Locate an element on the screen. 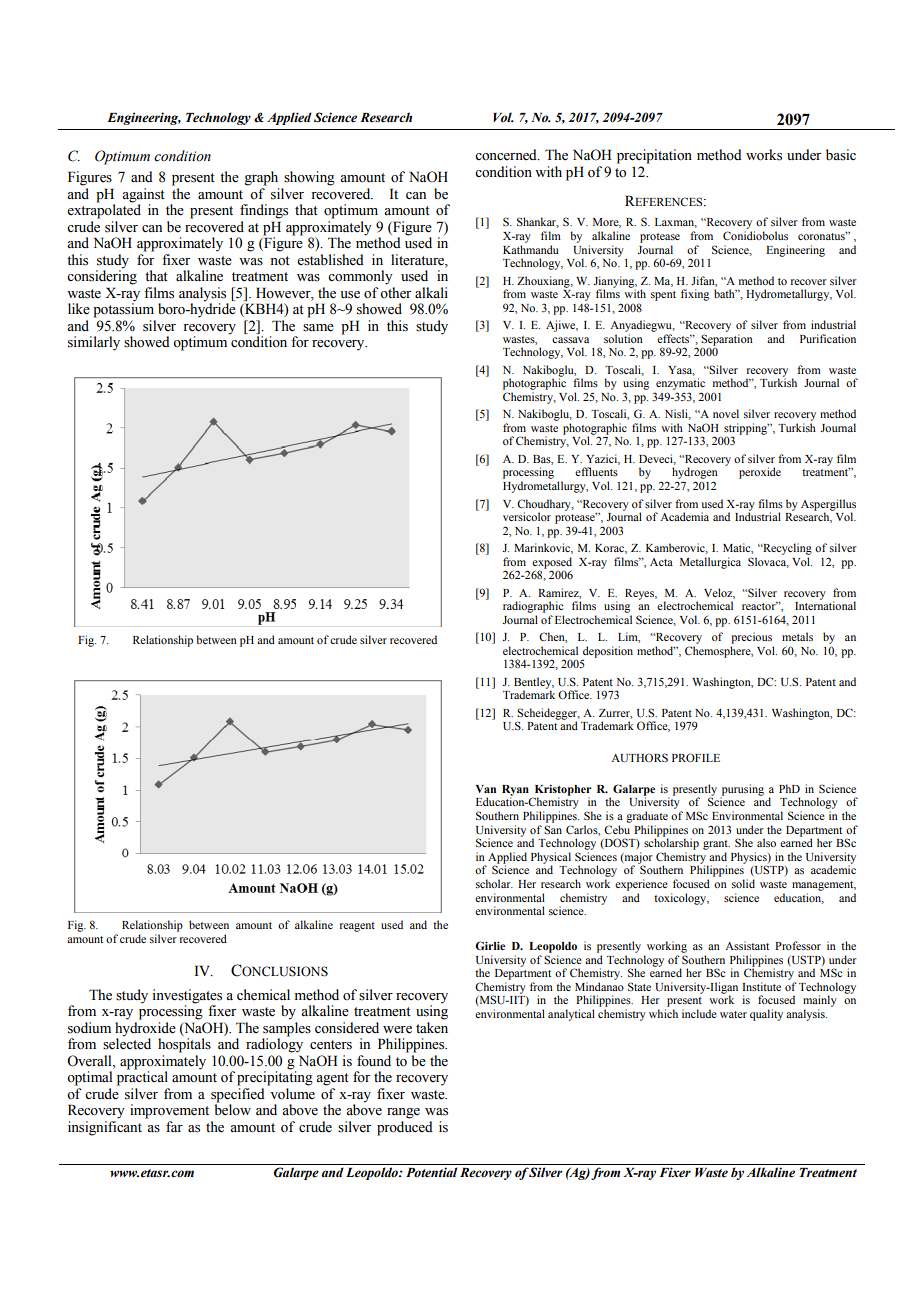  against is located at coordinates (143, 196).
